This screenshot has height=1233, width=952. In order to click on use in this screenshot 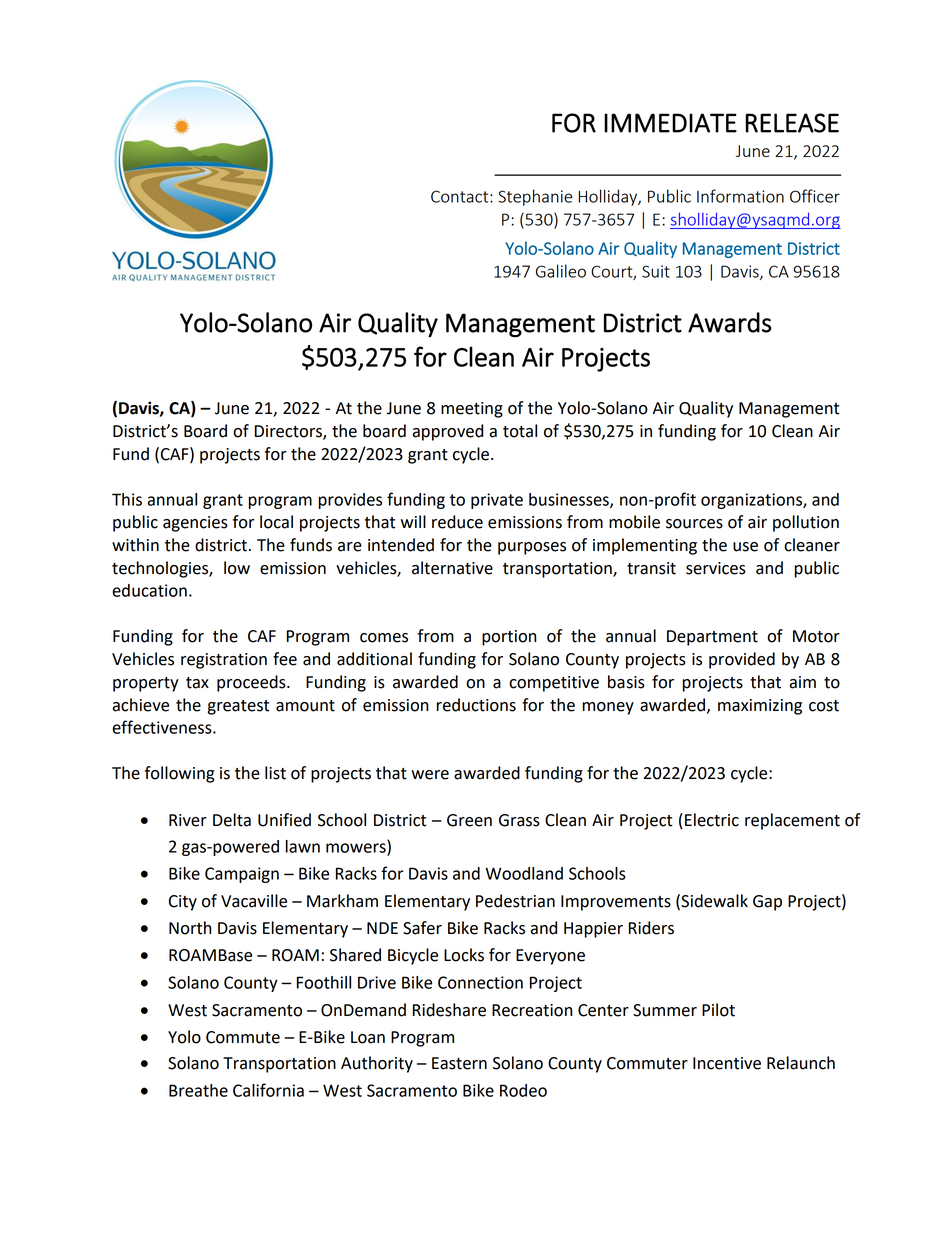, I will do `click(745, 547)`.
